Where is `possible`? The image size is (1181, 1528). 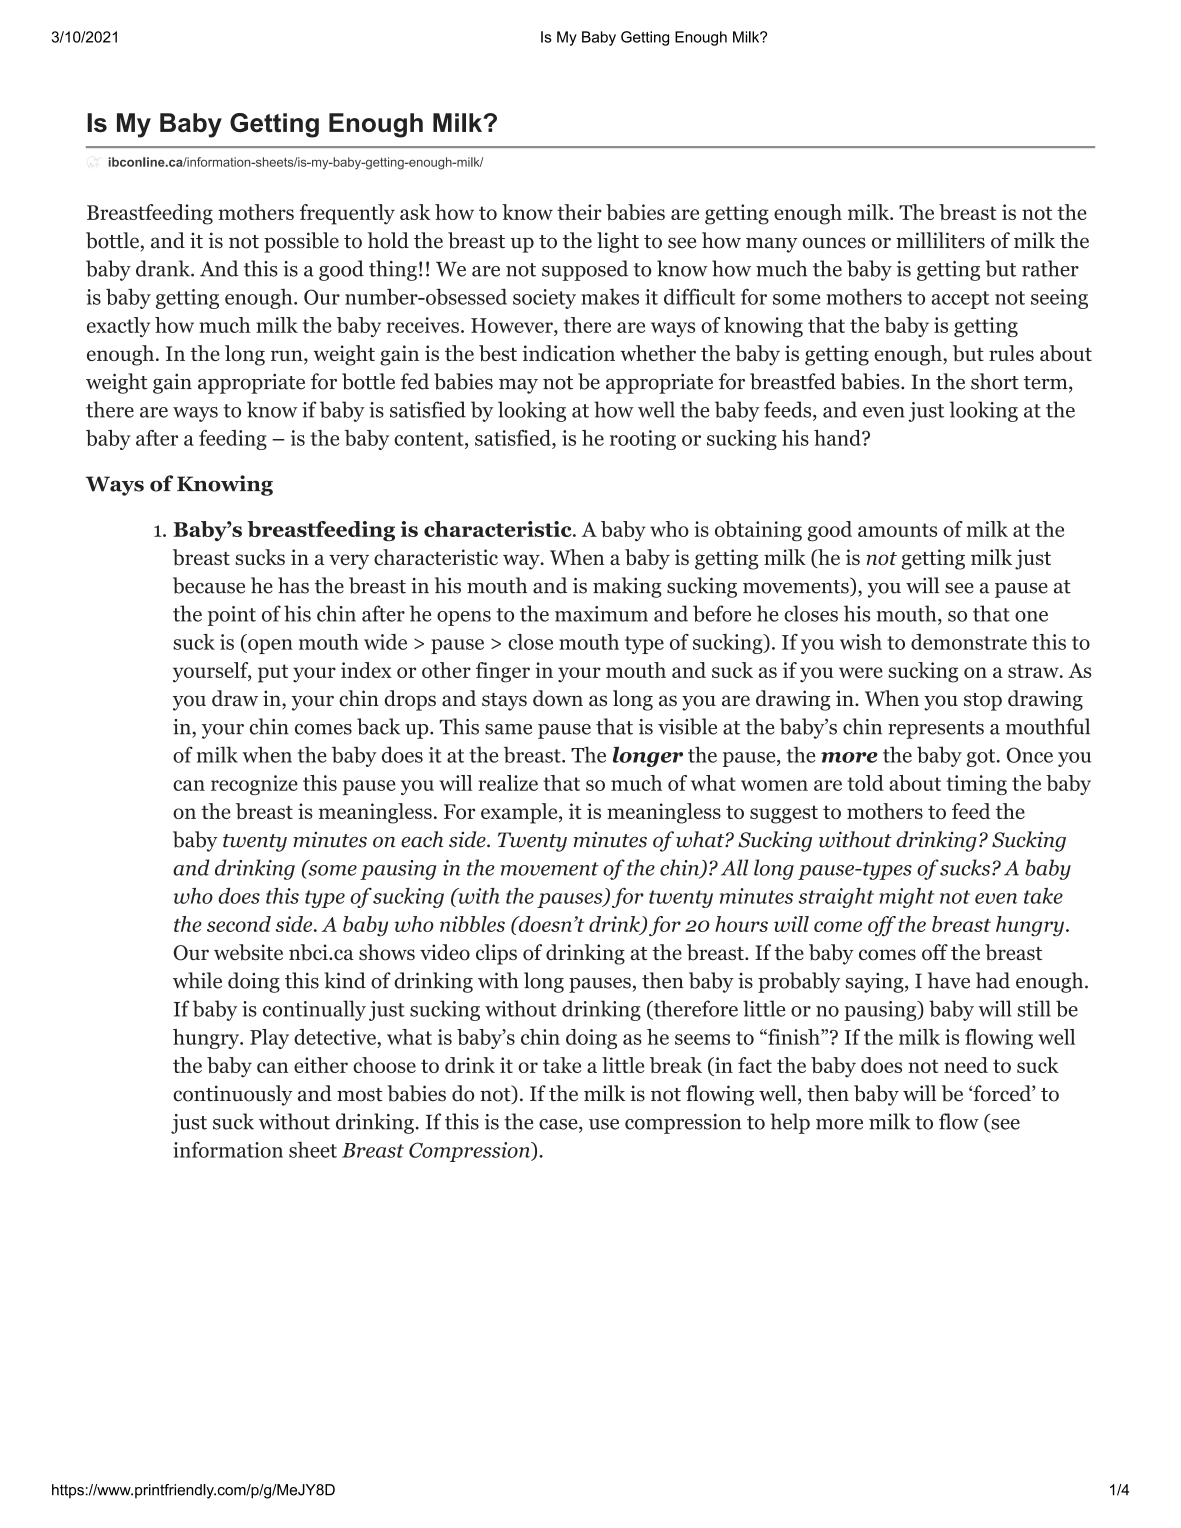 possible is located at coordinates (301, 242).
